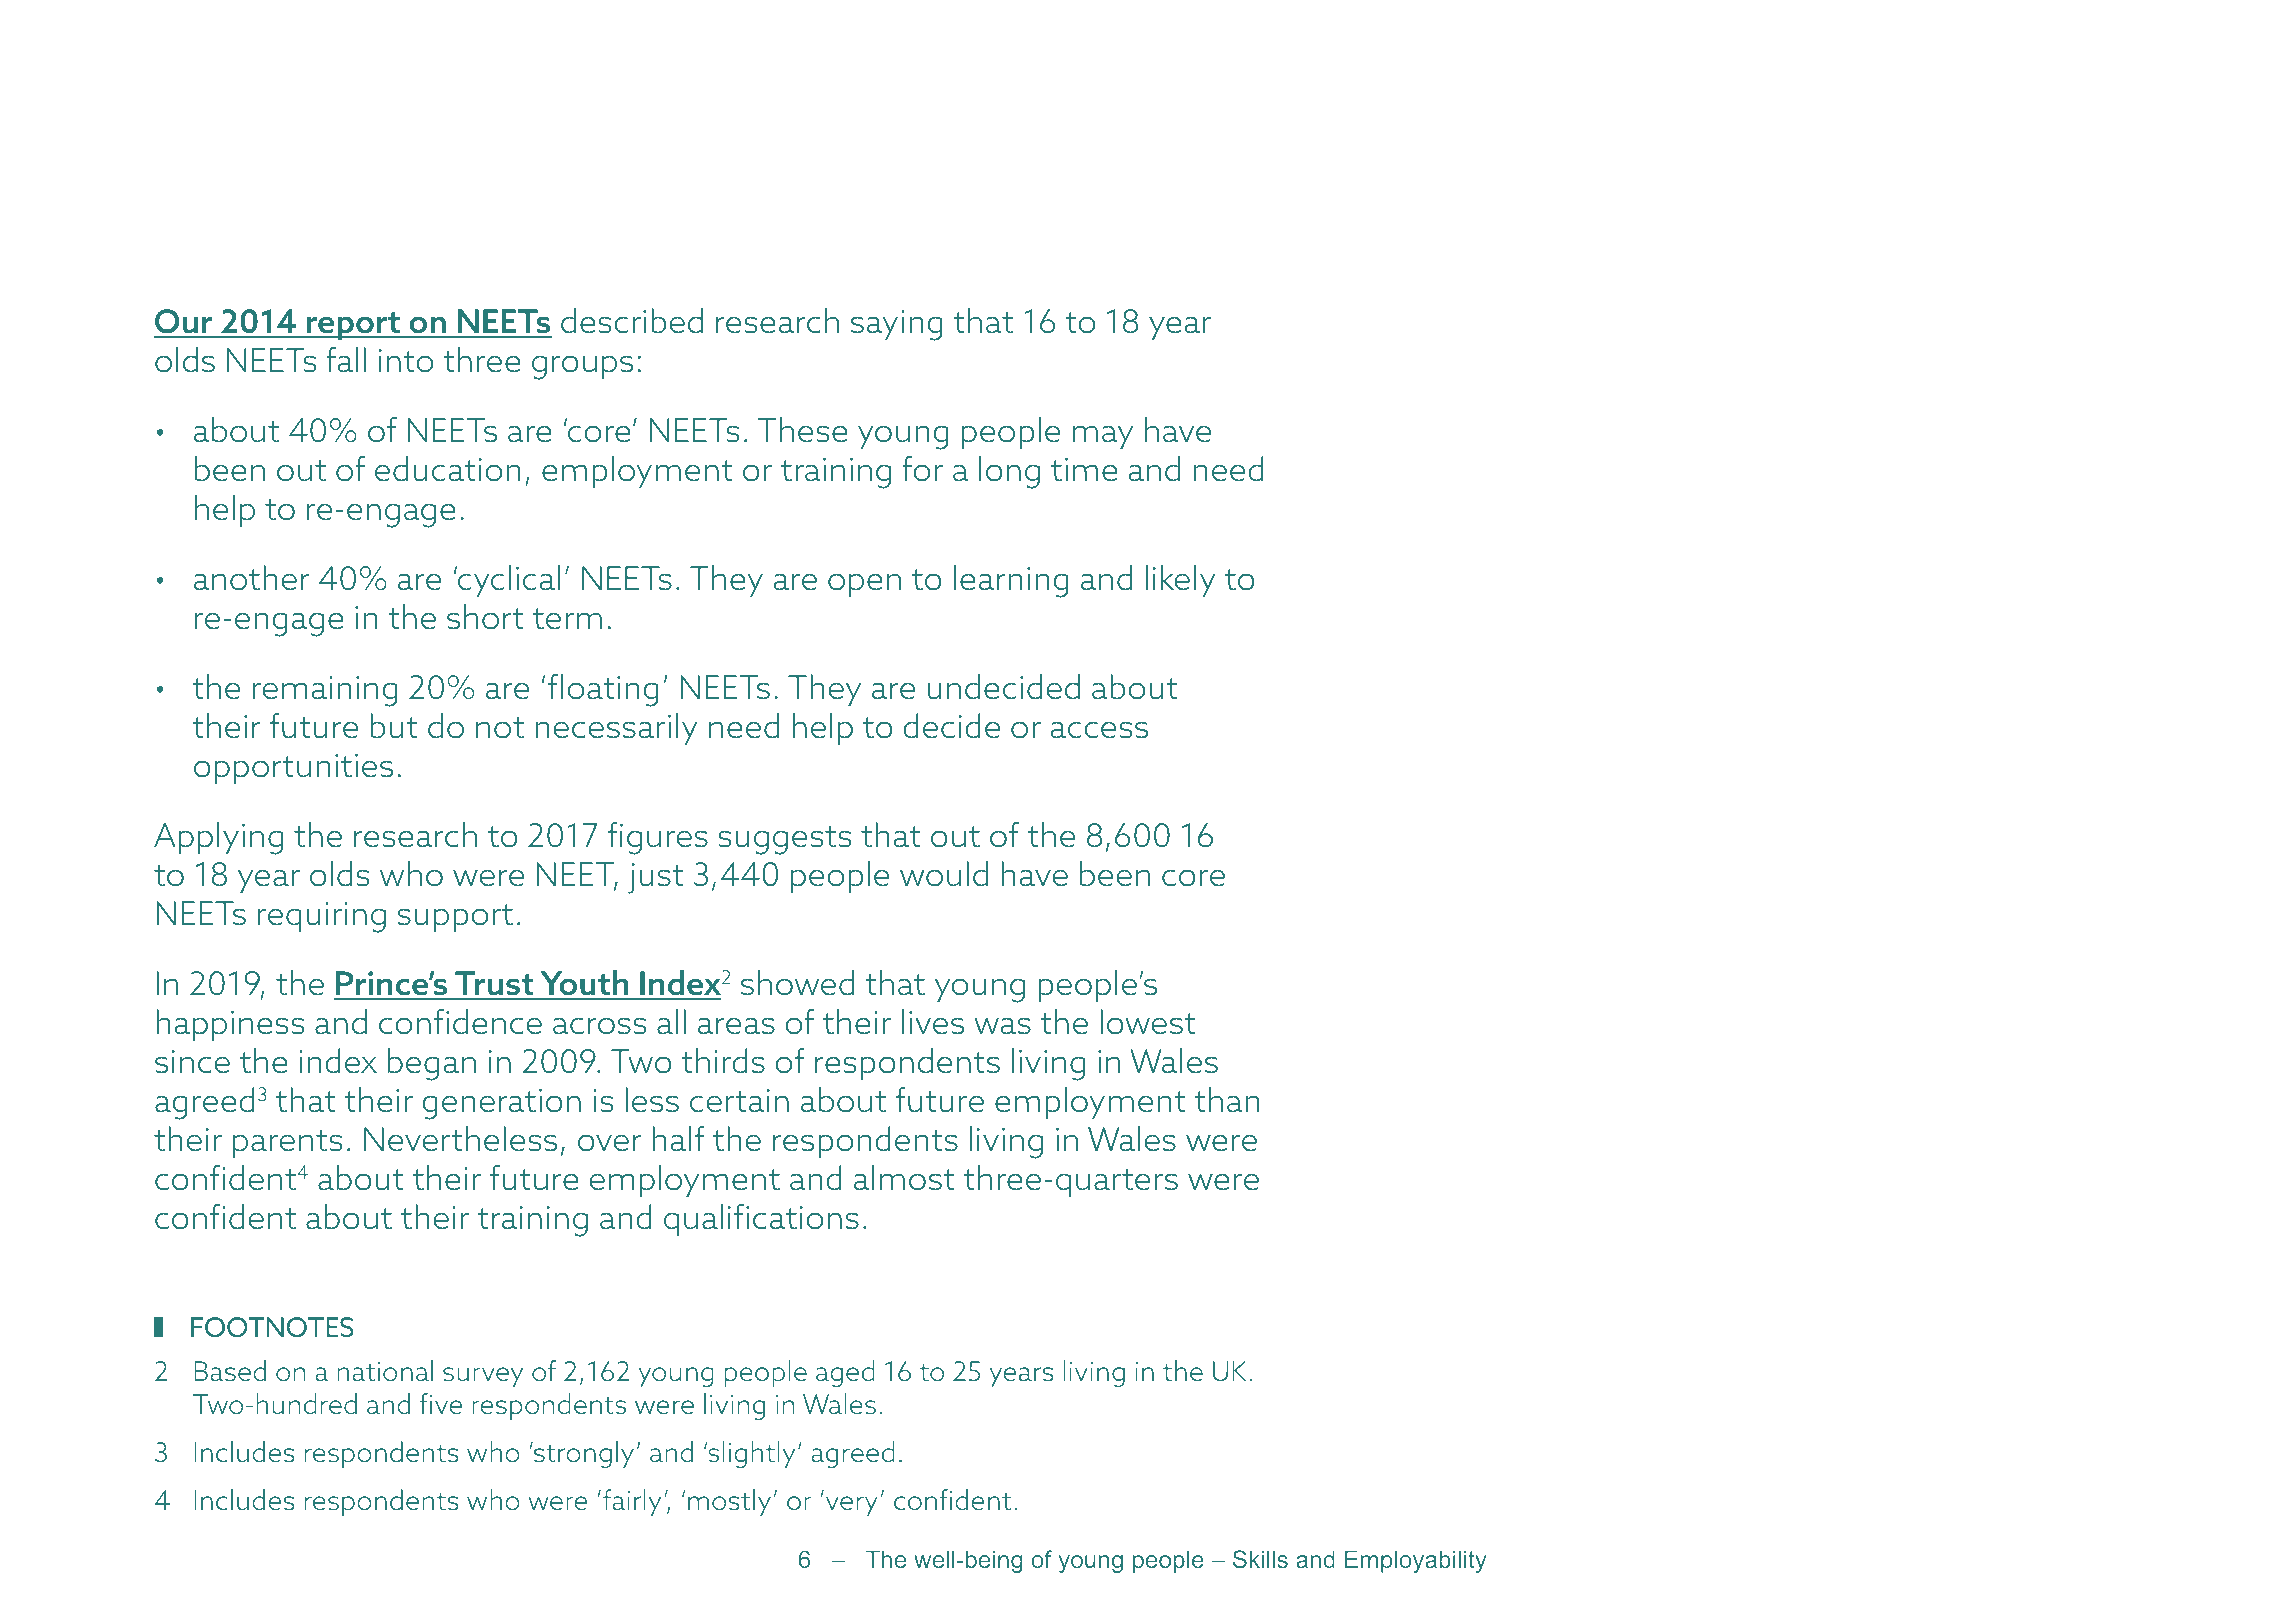  Describe the element at coordinates (864, 585) in the page. I see `open` at that location.
